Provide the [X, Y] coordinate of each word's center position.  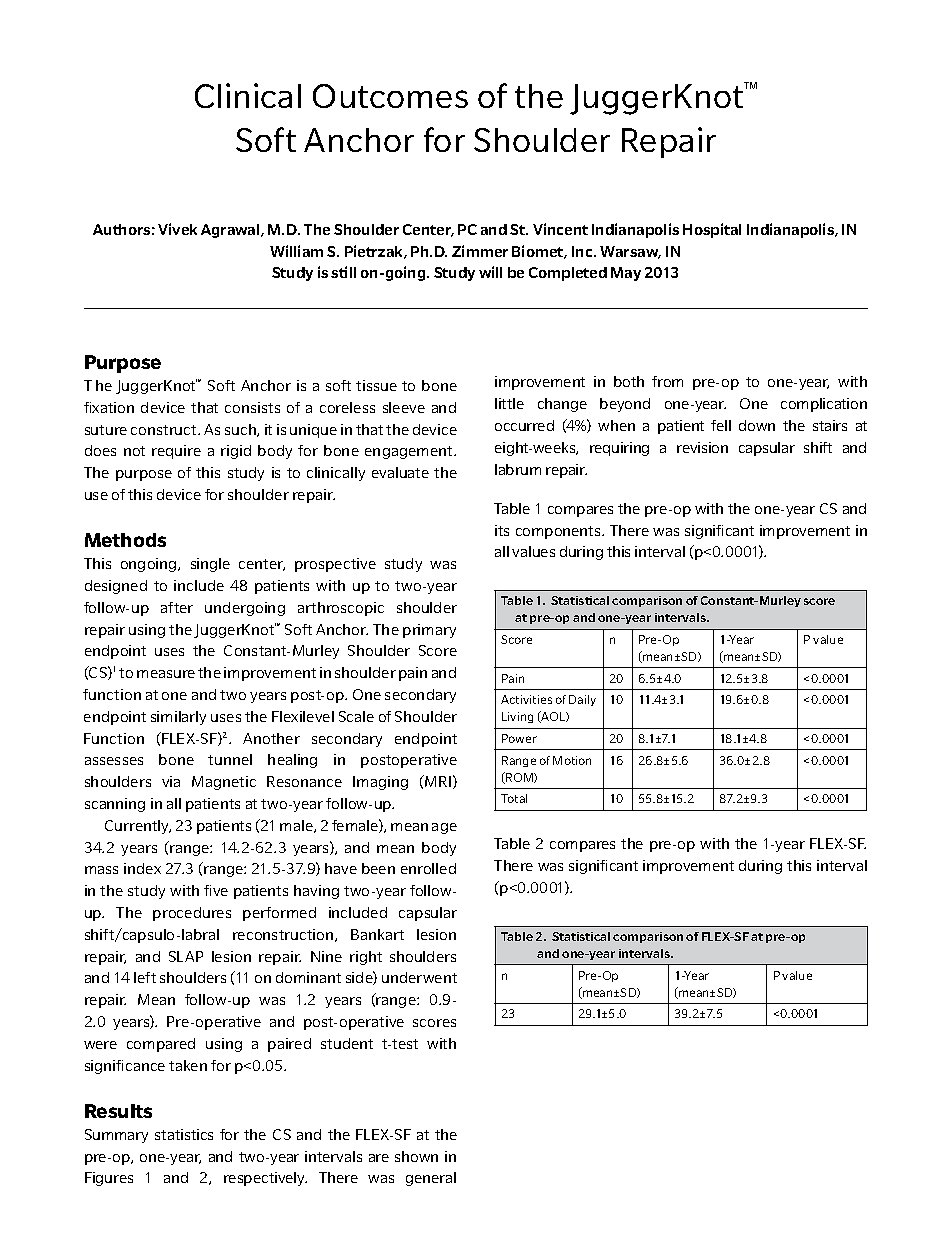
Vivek [177, 229]
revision [702, 447]
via [171, 781]
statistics [184, 1134]
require [176, 452]
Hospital [712, 230]
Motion [572, 760]
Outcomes [390, 96]
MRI [437, 781]
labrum [518, 469]
